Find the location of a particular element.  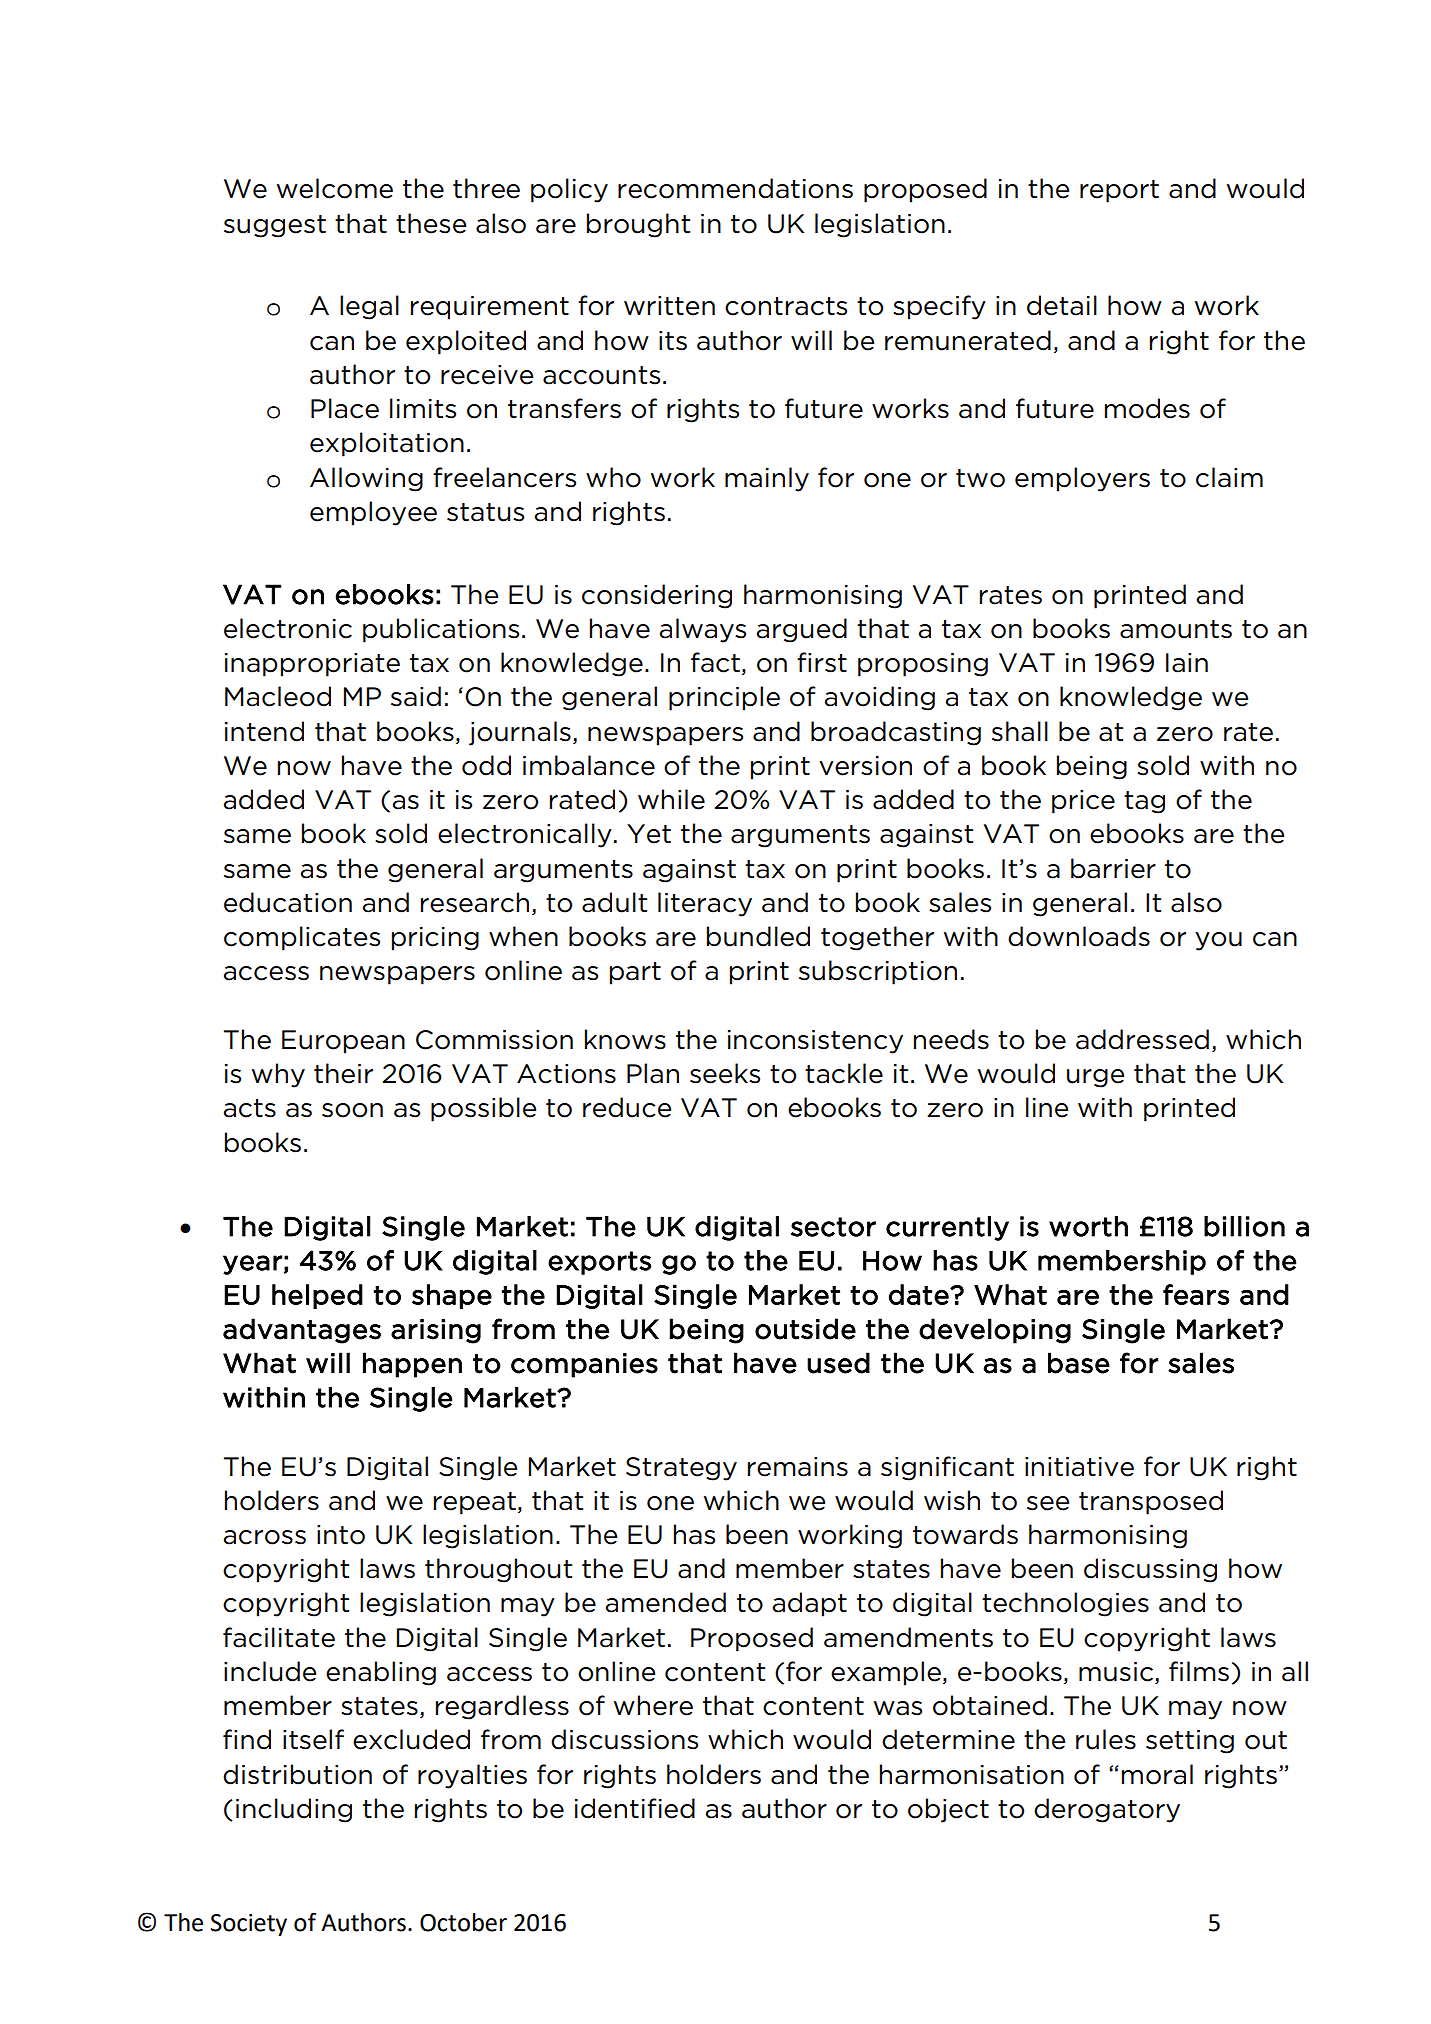

while is located at coordinates (671, 799).
